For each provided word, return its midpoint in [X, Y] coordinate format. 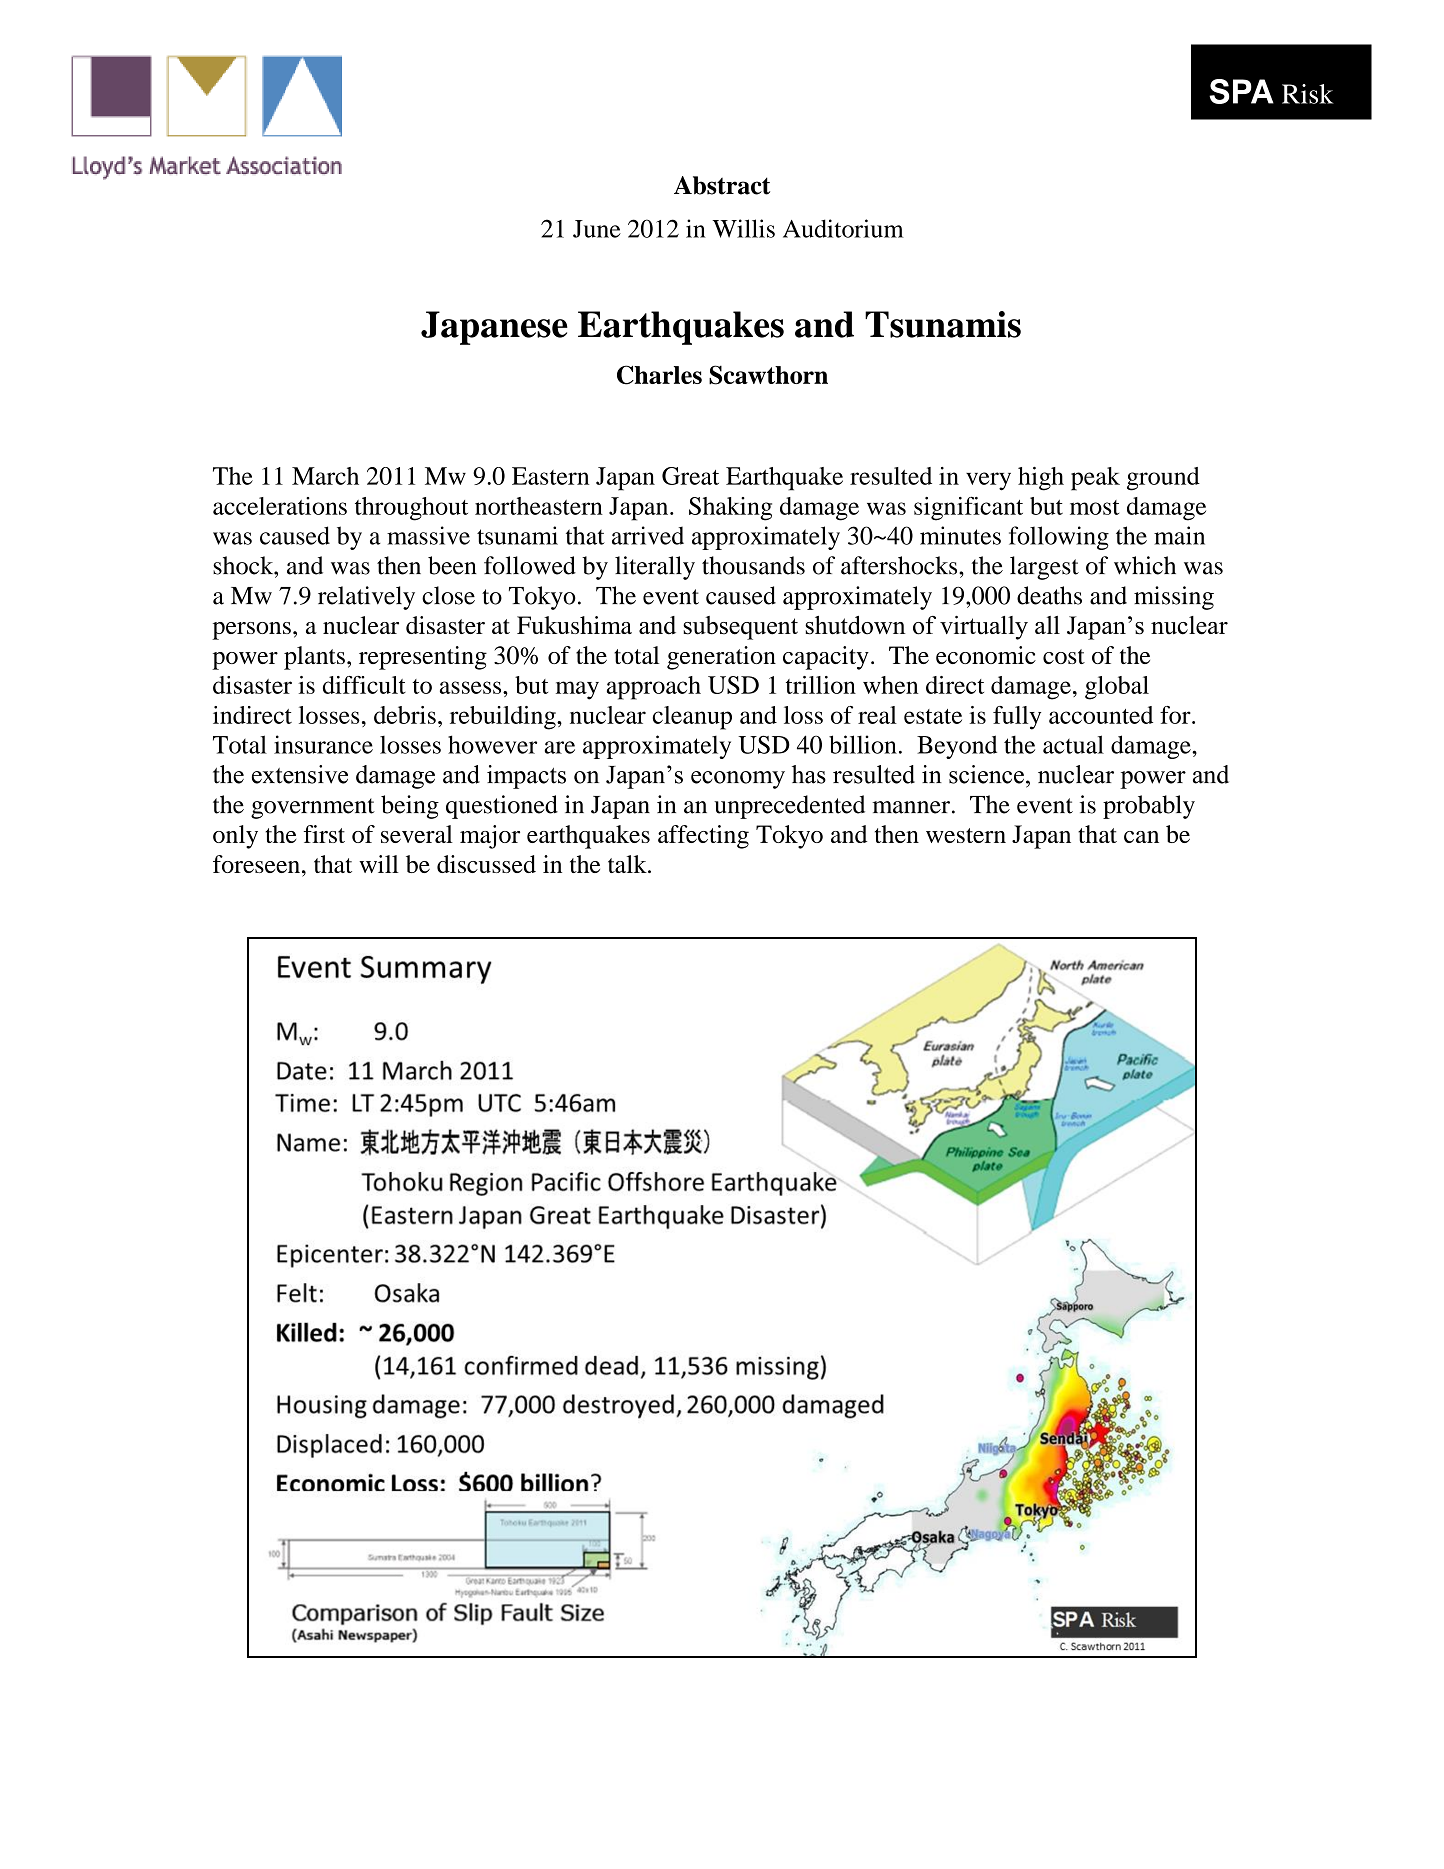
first [324, 834]
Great [690, 476]
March [325, 476]
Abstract [722, 185]
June [597, 229]
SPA [1241, 91]
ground [1163, 479]
